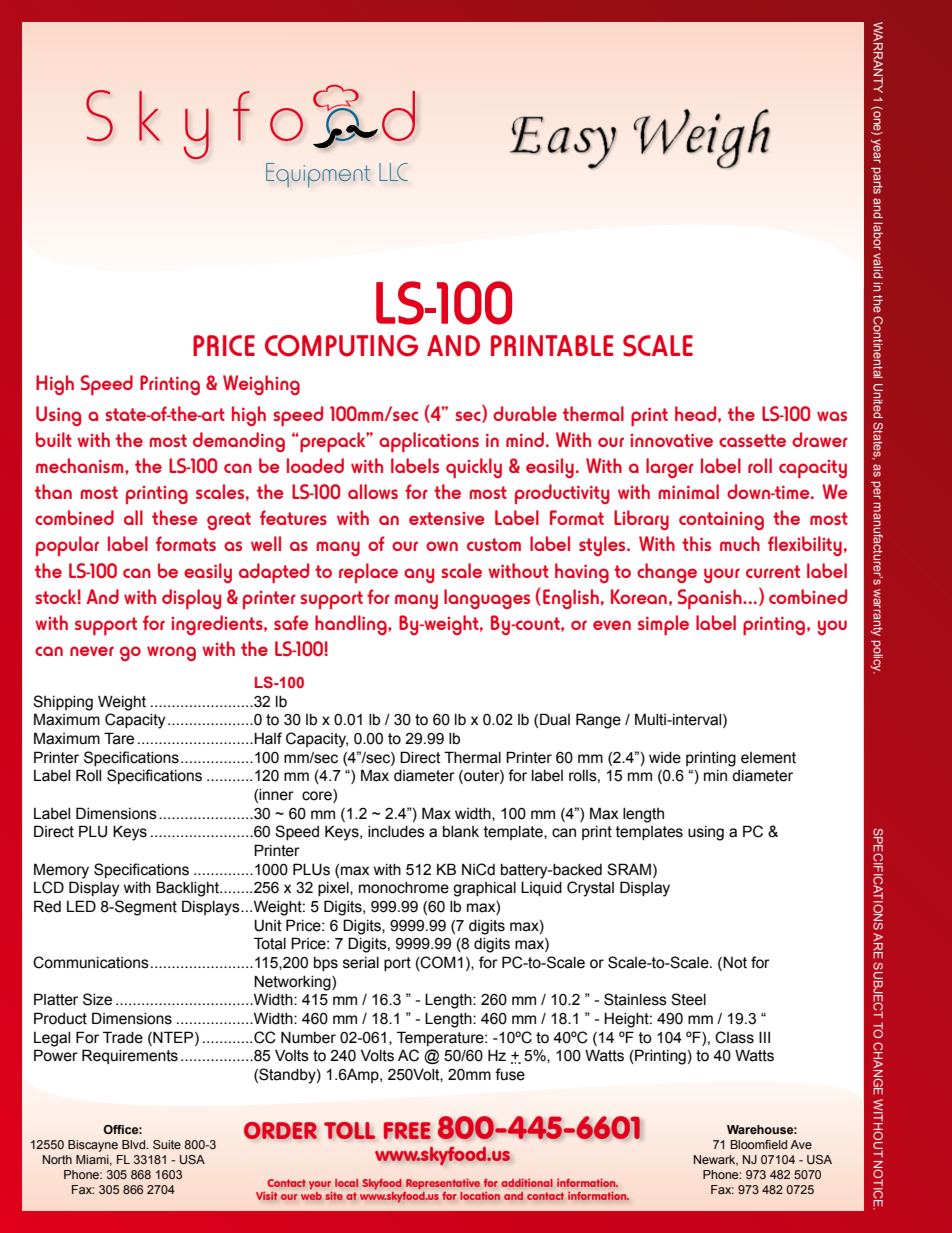 Image resolution: width=952 pixels, height=1233 pixels. What do you see at coordinates (393, 172) in the page?
I see `LLC` at bounding box center [393, 172].
